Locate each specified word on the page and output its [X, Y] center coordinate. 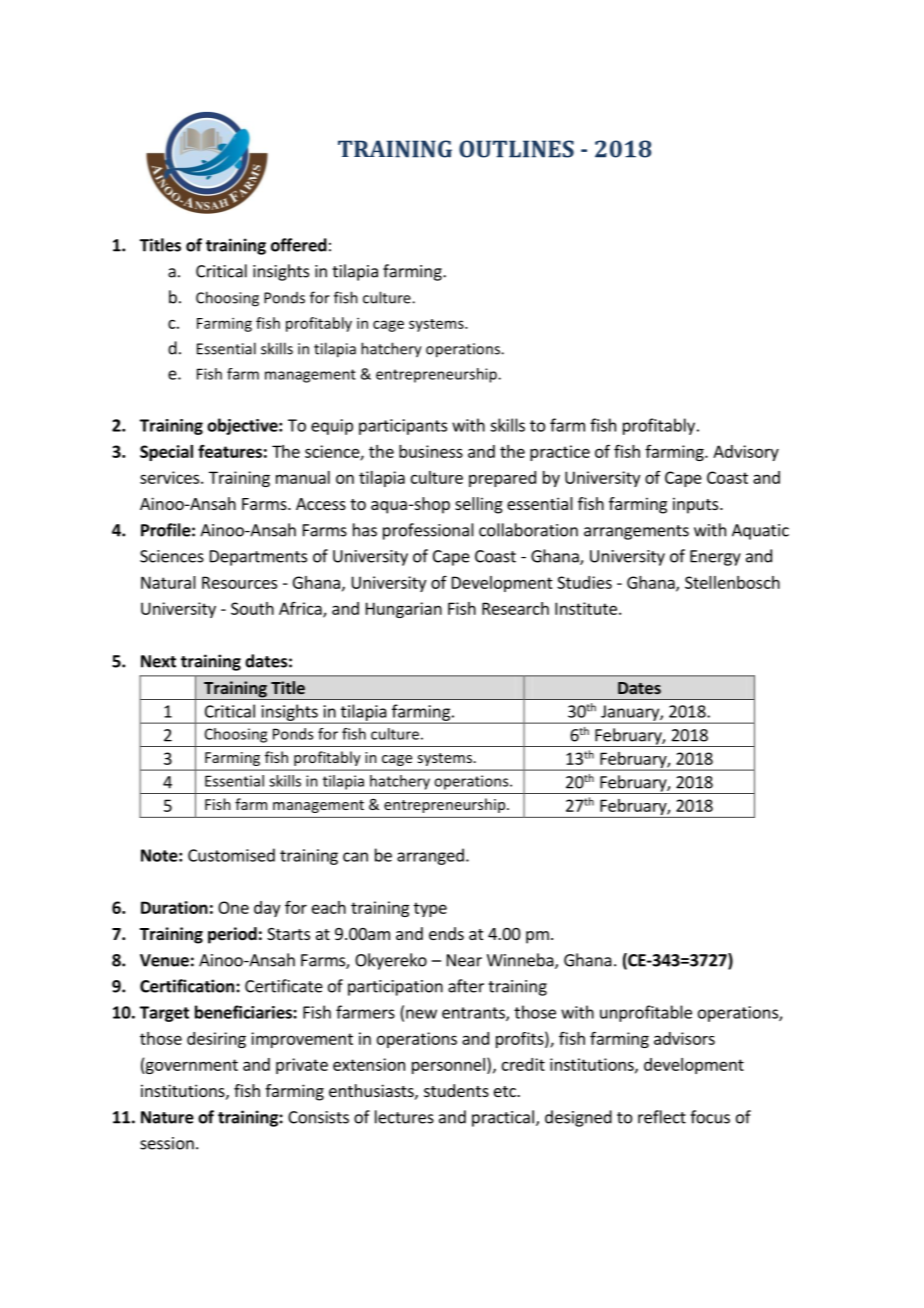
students [456, 1090]
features [230, 451]
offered [299, 245]
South [252, 608]
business [431, 451]
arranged [430, 856]
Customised [231, 855]
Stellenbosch [732, 582]
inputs [697, 505]
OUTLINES [516, 149]
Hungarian [404, 610]
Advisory [746, 453]
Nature [167, 1117]
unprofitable [646, 1013]
